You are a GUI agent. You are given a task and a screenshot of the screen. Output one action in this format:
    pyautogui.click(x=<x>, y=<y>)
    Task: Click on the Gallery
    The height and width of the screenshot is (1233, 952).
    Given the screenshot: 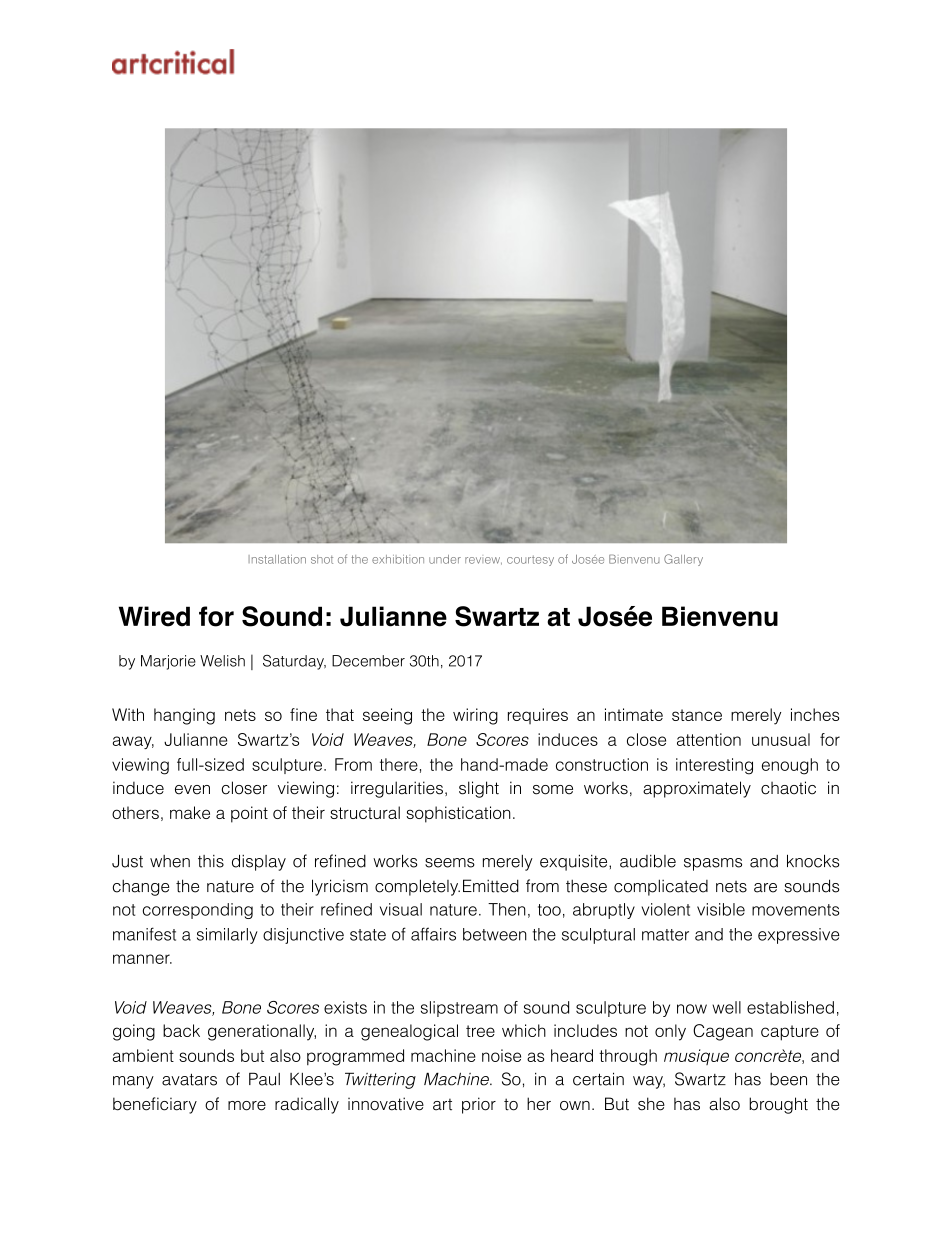 What is the action you would take?
    pyautogui.click(x=683, y=560)
